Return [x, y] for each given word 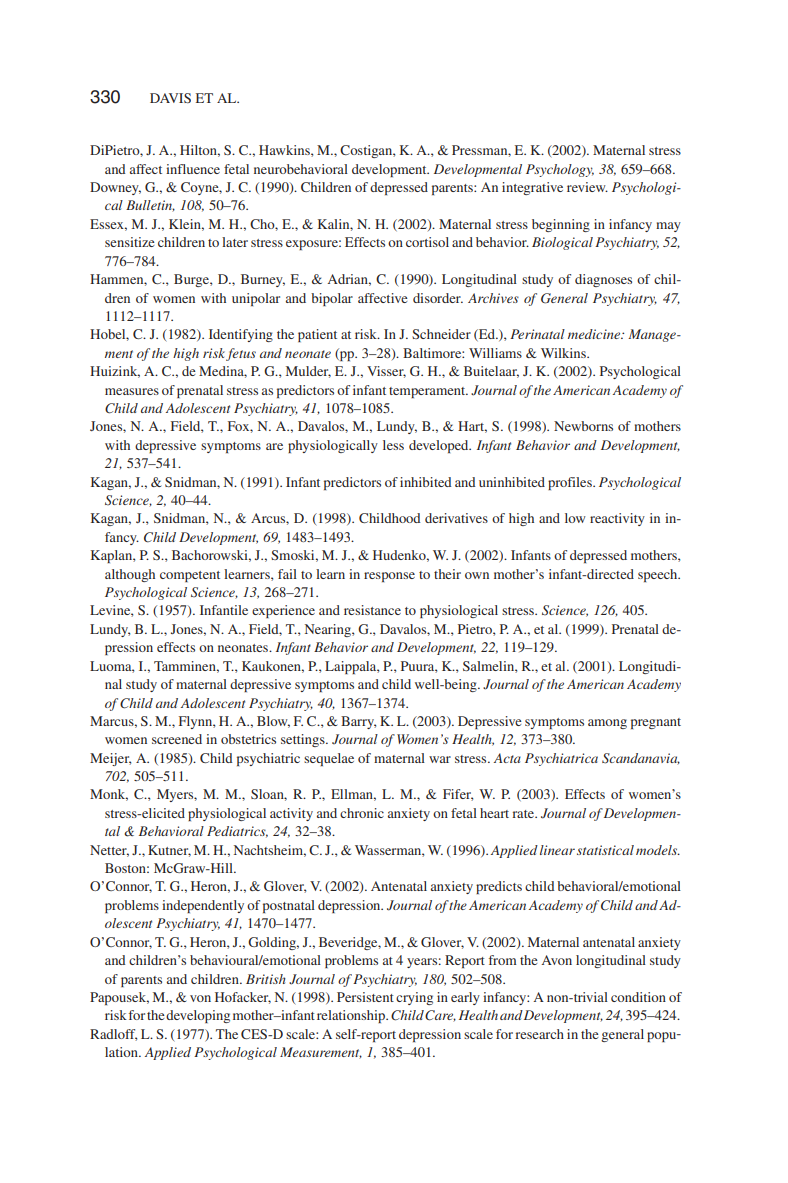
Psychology [560, 170]
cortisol [427, 242]
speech [659, 575]
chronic [362, 813]
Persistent [365, 997]
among [607, 724]
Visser [386, 372]
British [266, 979]
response [389, 577]
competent [190, 576]
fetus [241, 354]
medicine [595, 334]
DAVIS [170, 98]
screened [177, 739]
